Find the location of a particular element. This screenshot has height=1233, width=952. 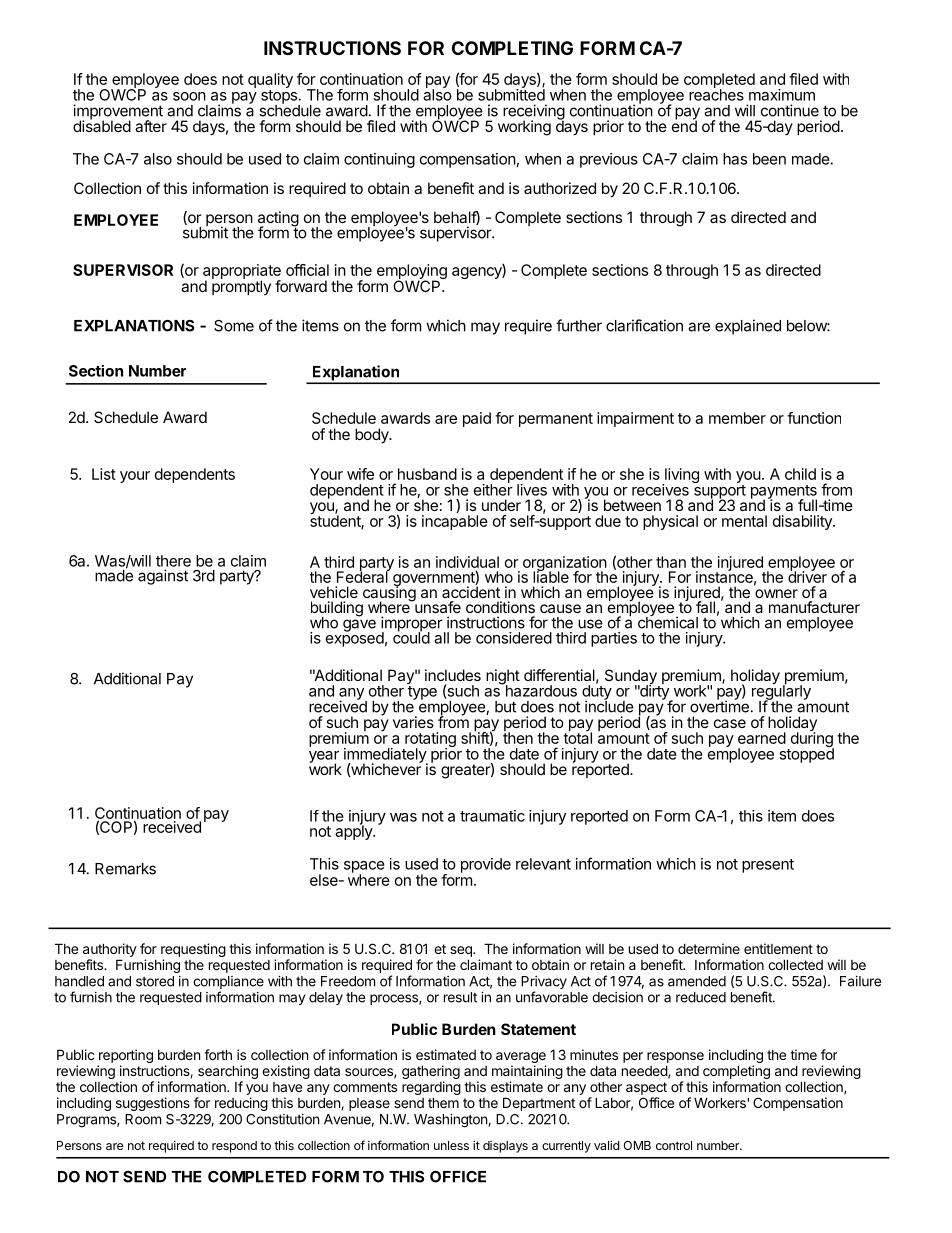

after is located at coordinates (151, 126).
